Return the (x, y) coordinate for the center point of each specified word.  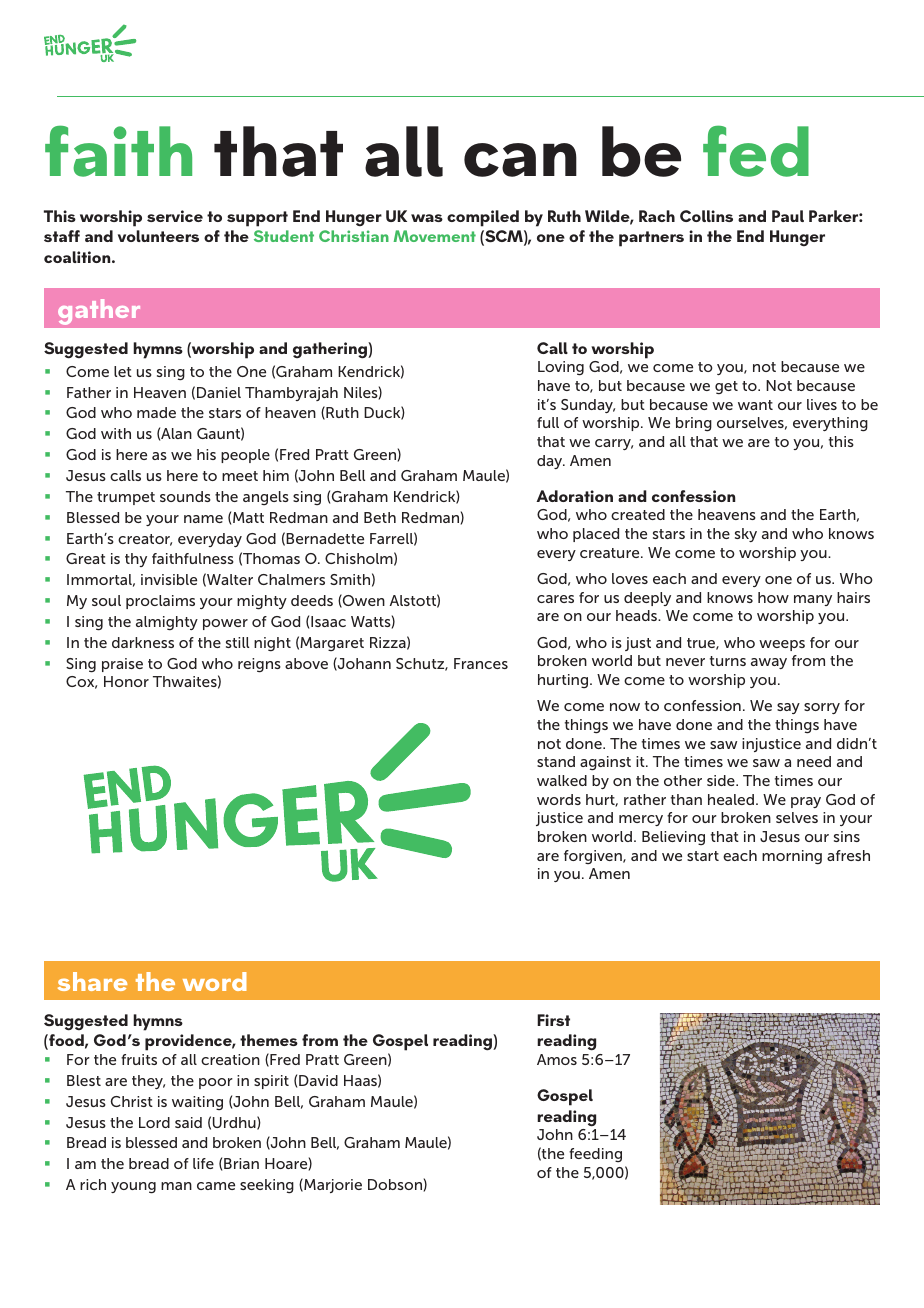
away (769, 663)
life (203, 1163)
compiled (483, 218)
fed (756, 151)
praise (122, 665)
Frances (481, 663)
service (175, 216)
